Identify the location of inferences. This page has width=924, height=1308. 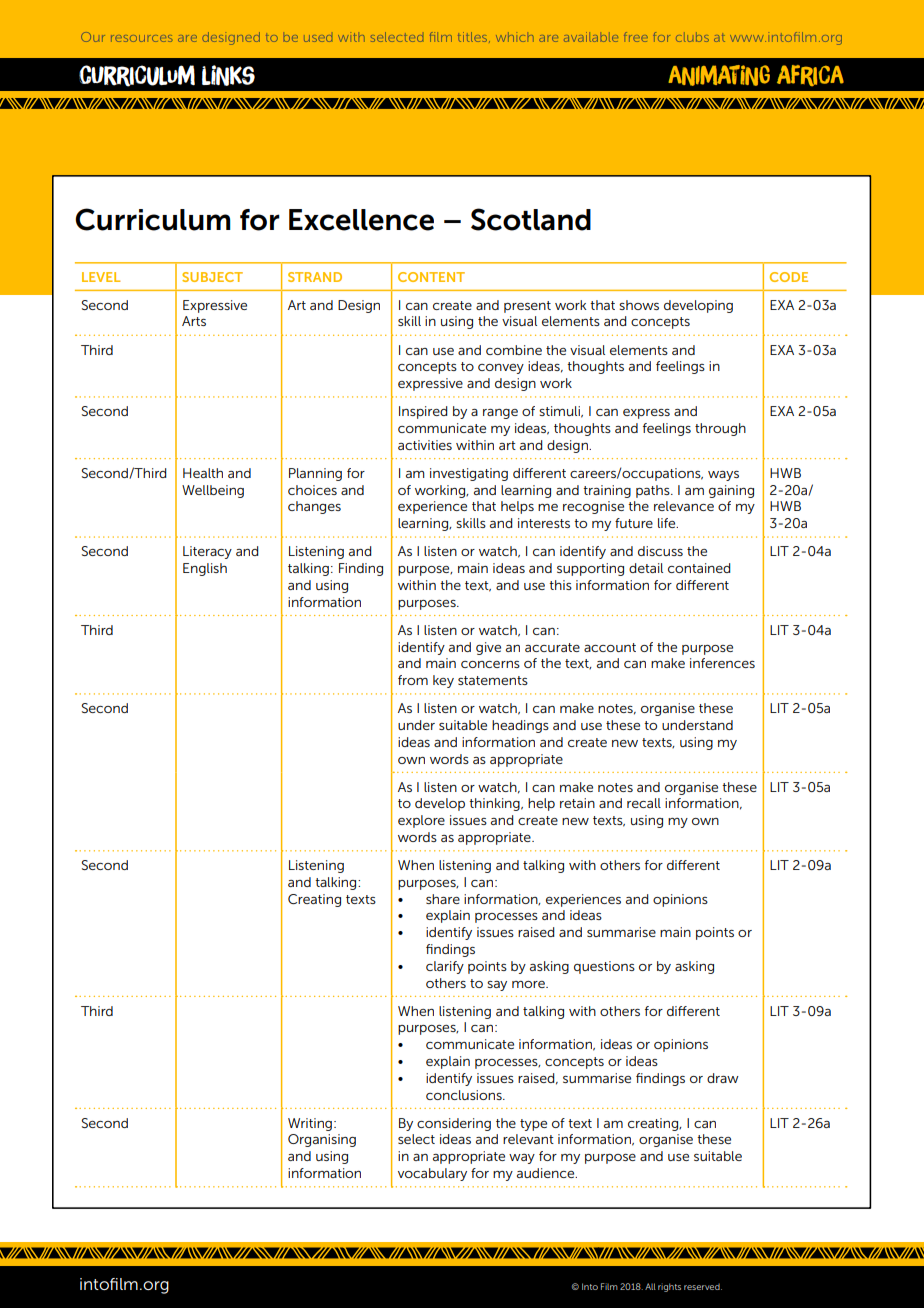
(722, 663).
